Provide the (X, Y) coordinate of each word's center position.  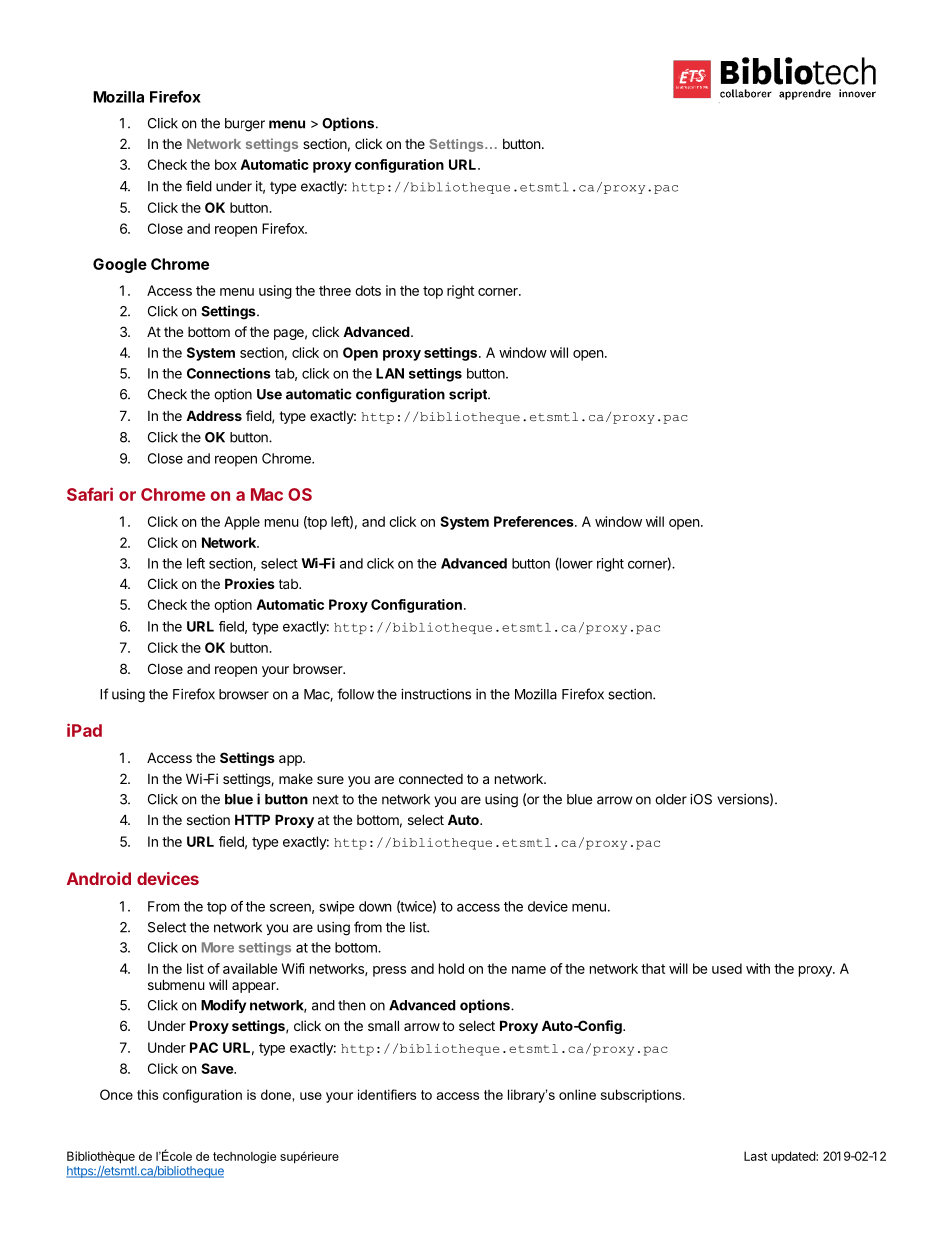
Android (99, 878)
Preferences (535, 521)
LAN (390, 373)
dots (368, 290)
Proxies (250, 583)
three (335, 290)
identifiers (387, 1094)
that (653, 968)
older (671, 799)
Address (214, 415)
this (147, 1094)
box (226, 164)
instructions (436, 694)
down (375, 906)
